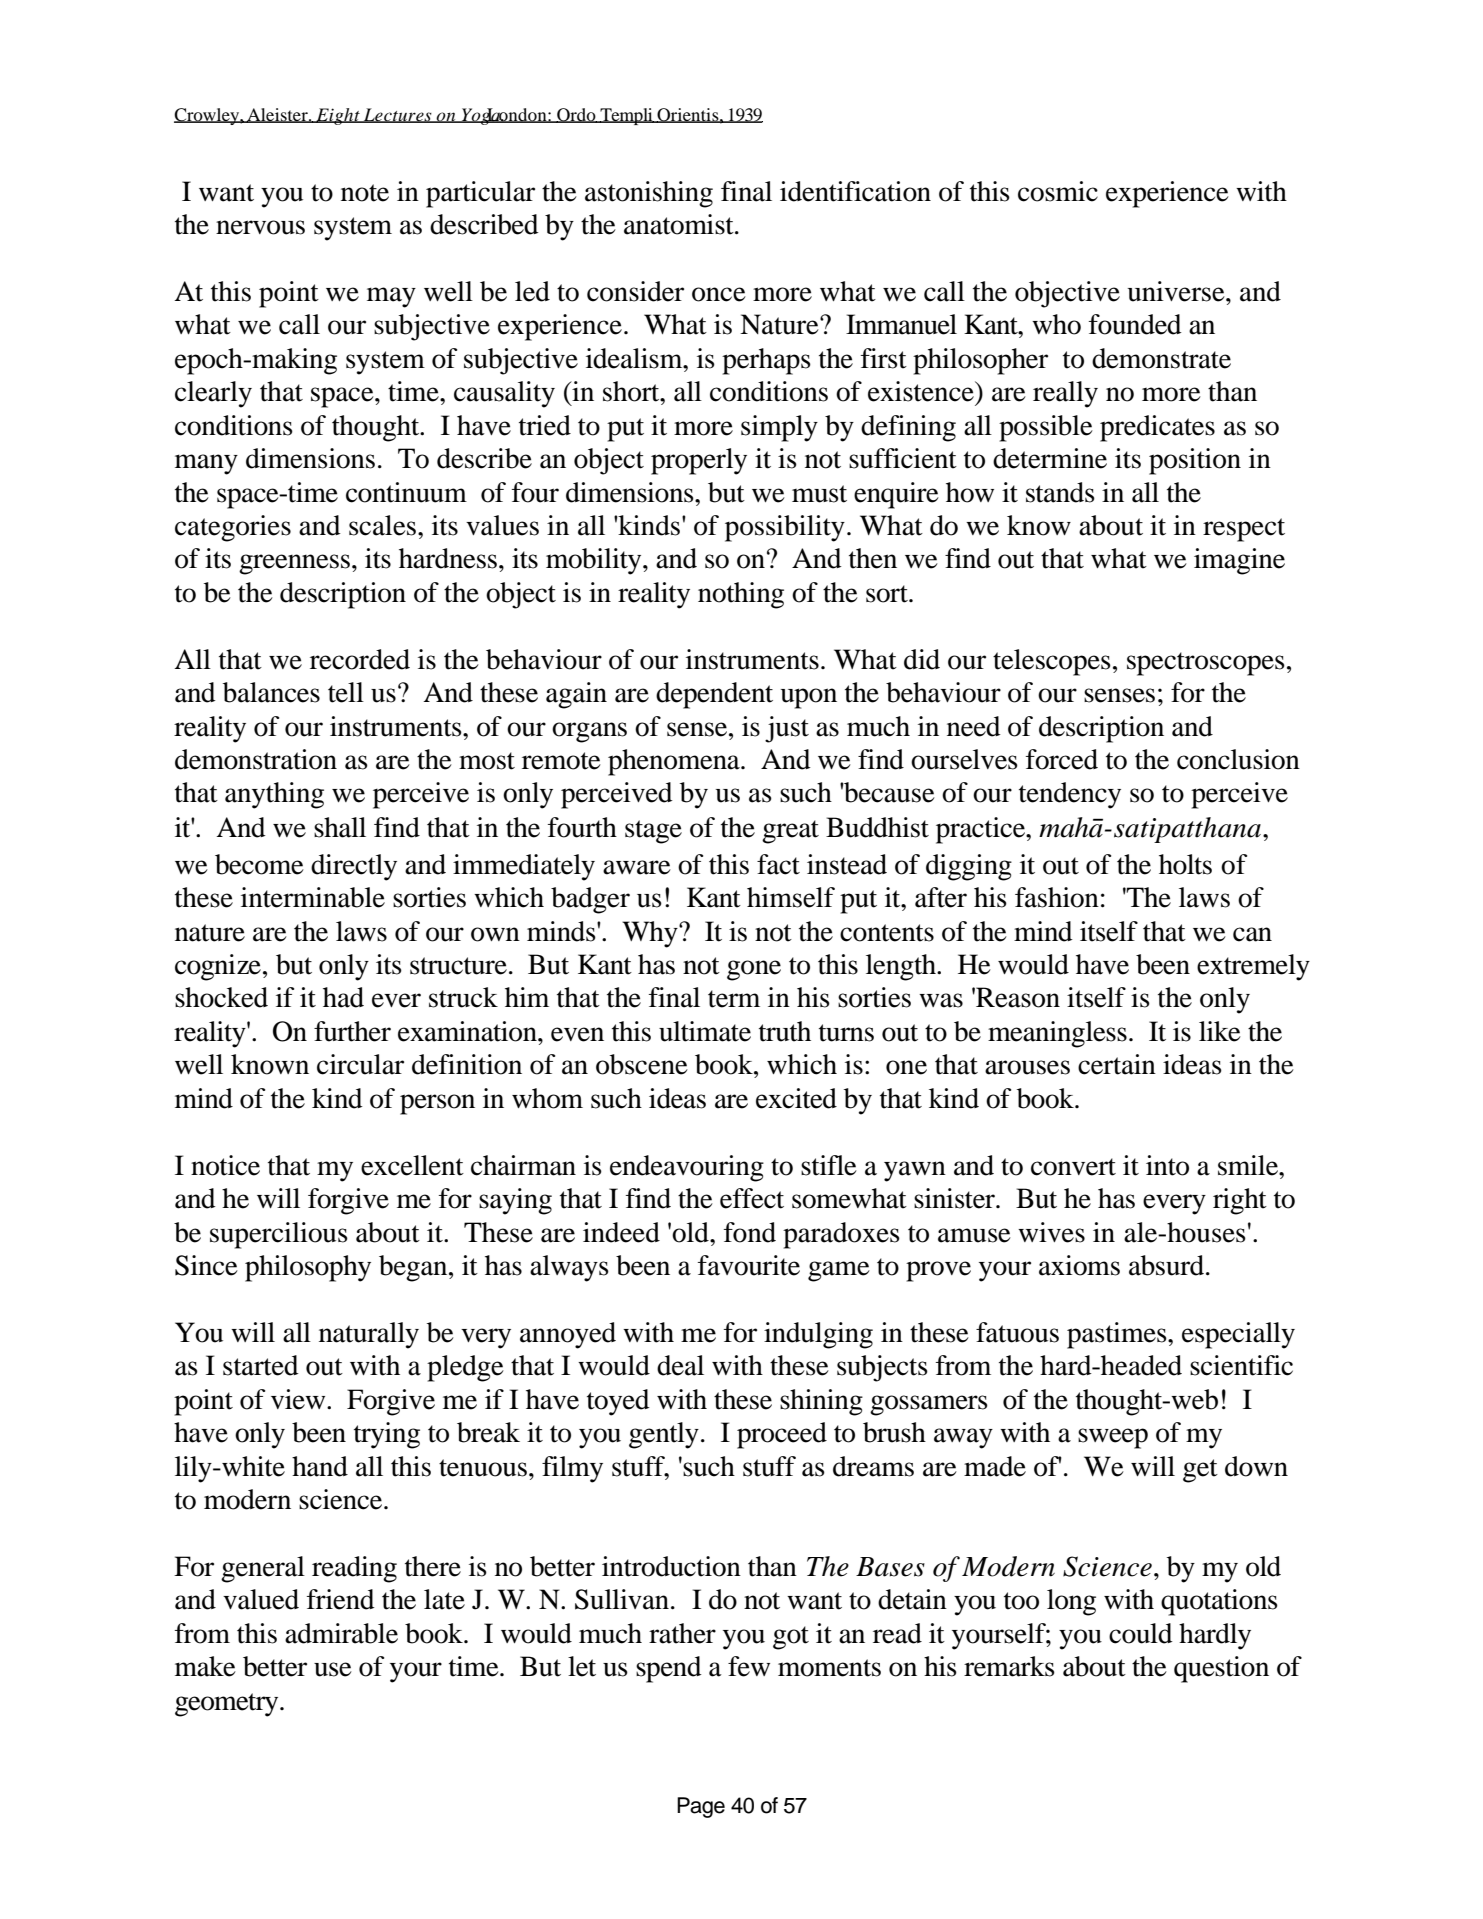 This screenshot has width=1483, height=1919. What do you see at coordinates (1057, 897) in the screenshot?
I see `fashion` at bounding box center [1057, 897].
